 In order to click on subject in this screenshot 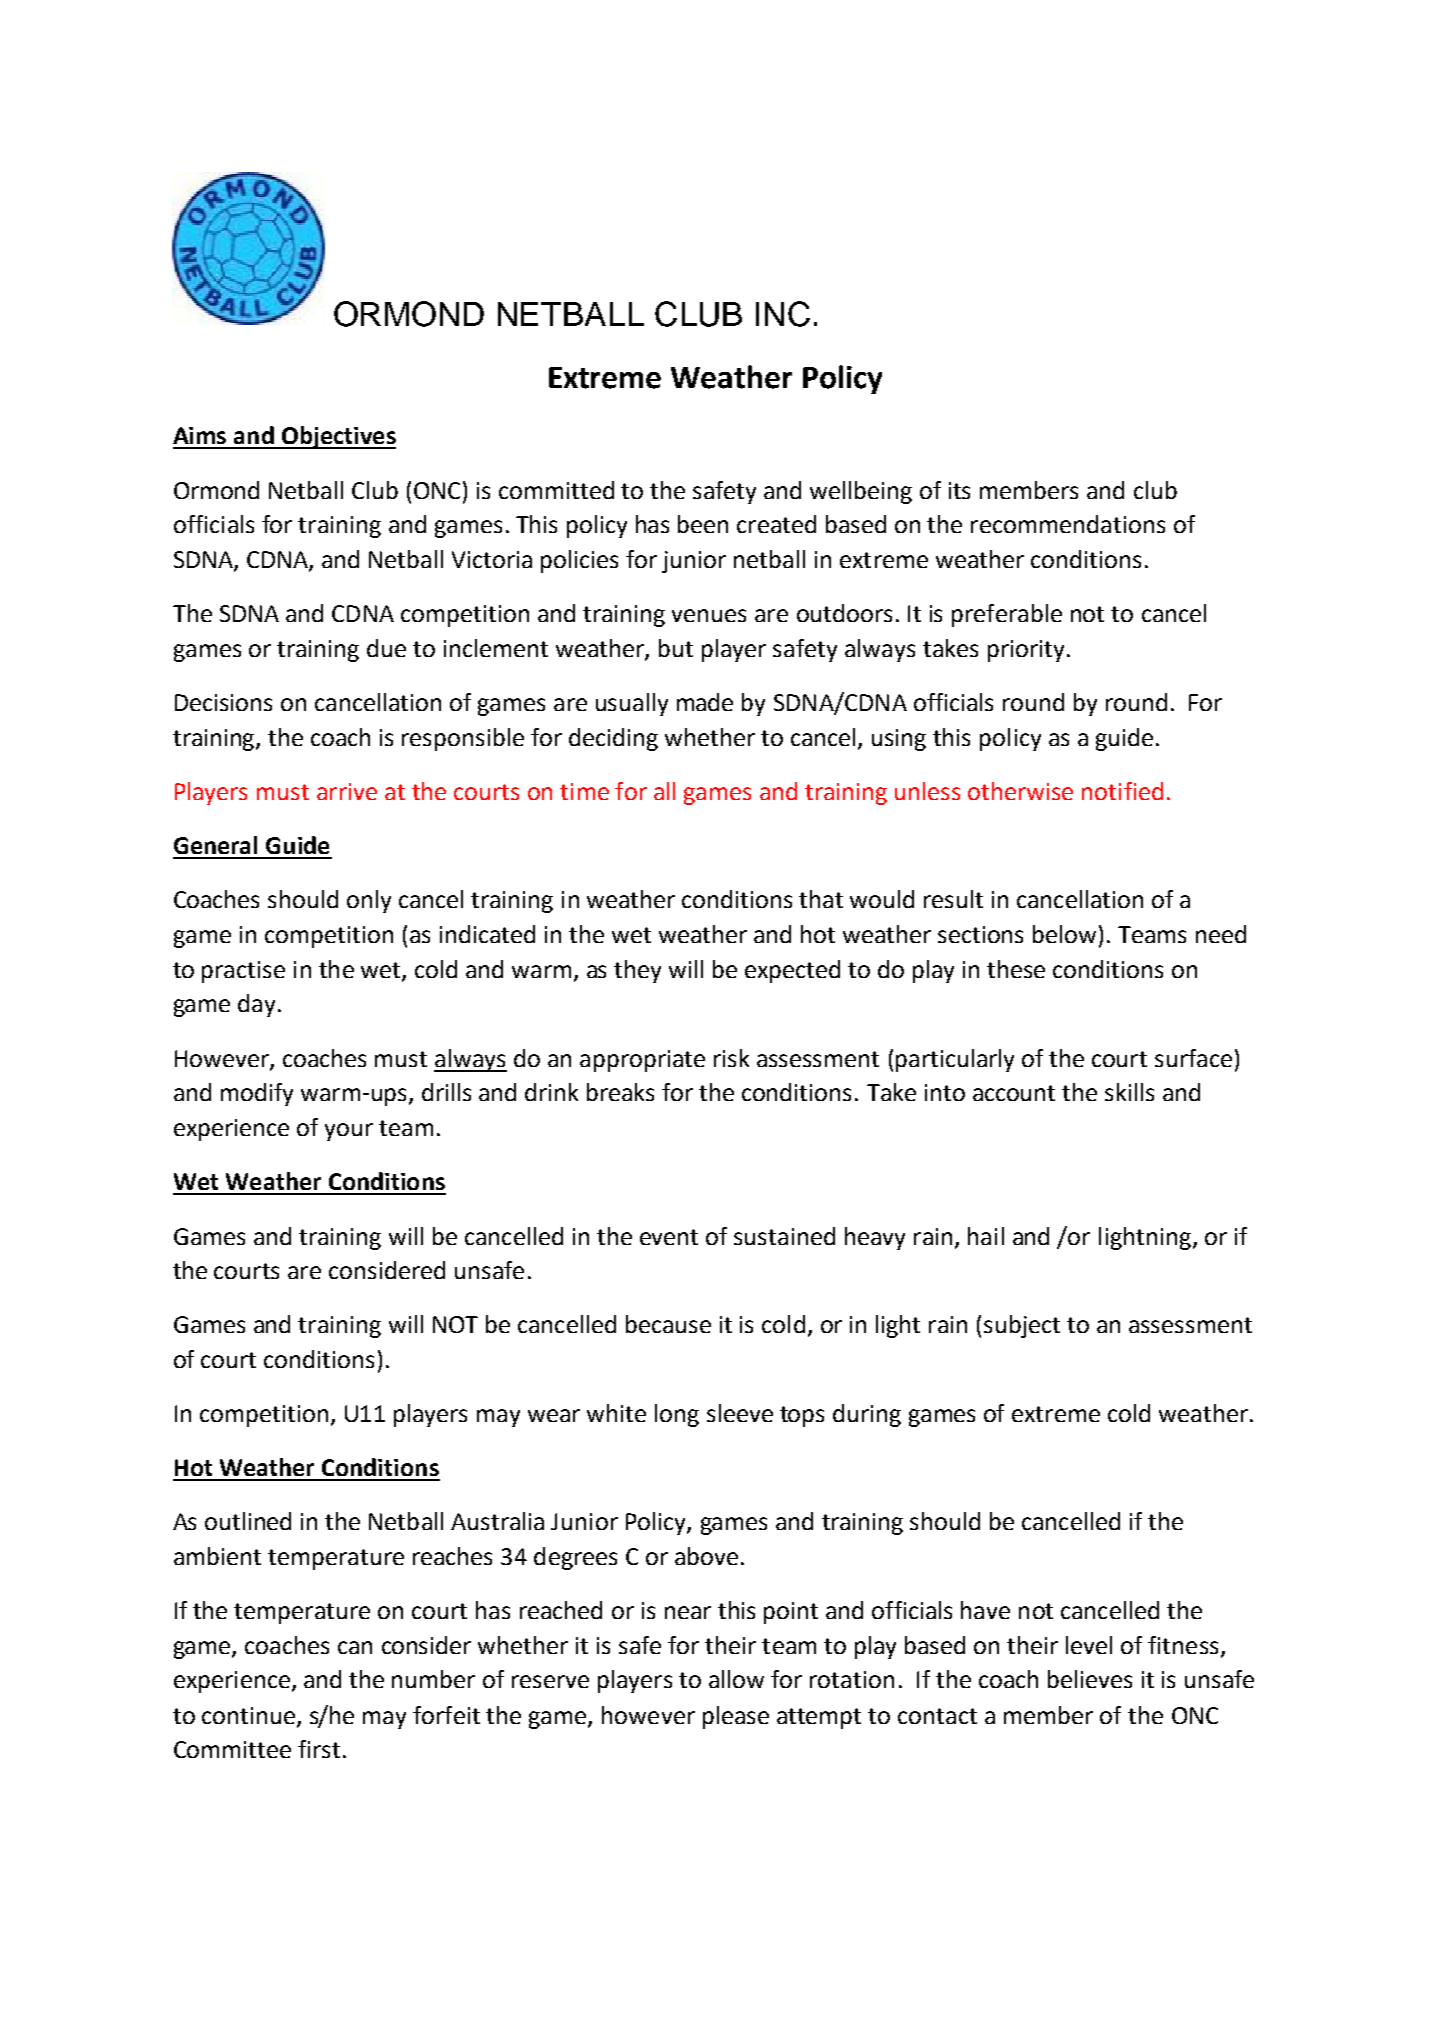, I will do `click(1022, 1326)`.
